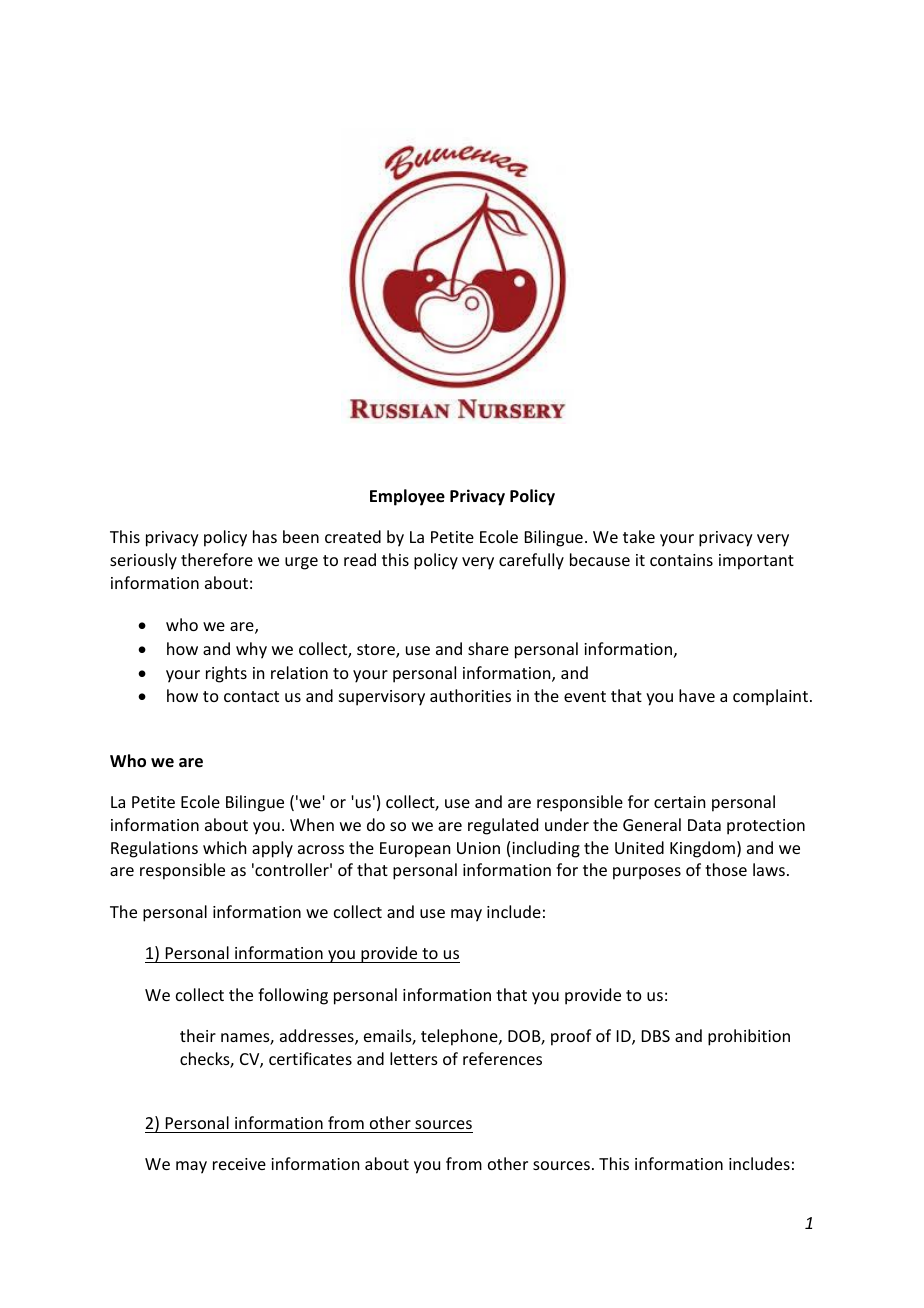  I want to click on take, so click(639, 536).
